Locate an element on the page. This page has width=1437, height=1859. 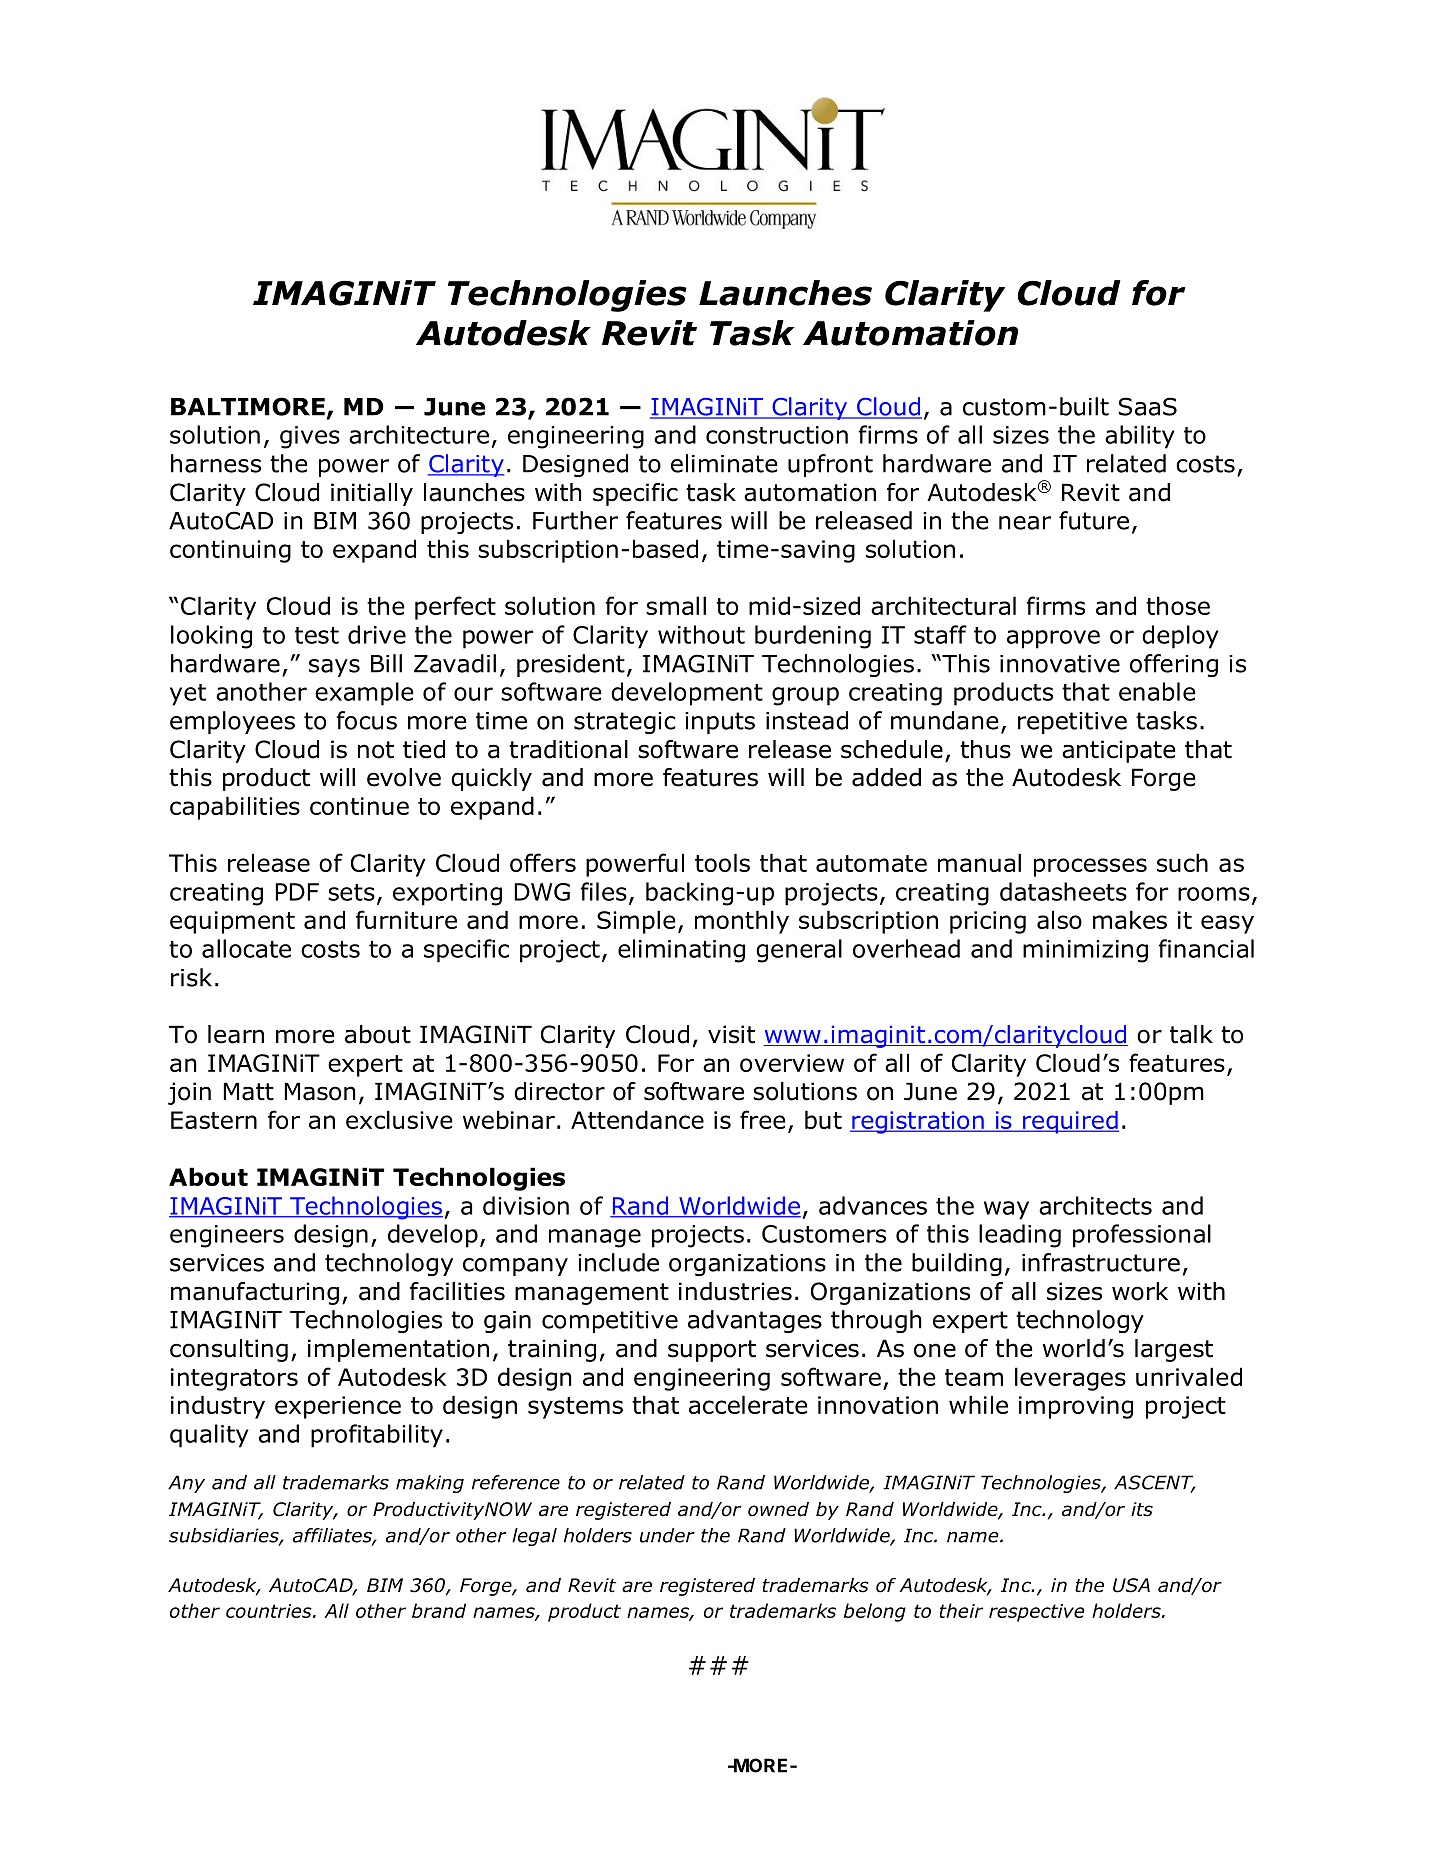
visit is located at coordinates (731, 1034).
